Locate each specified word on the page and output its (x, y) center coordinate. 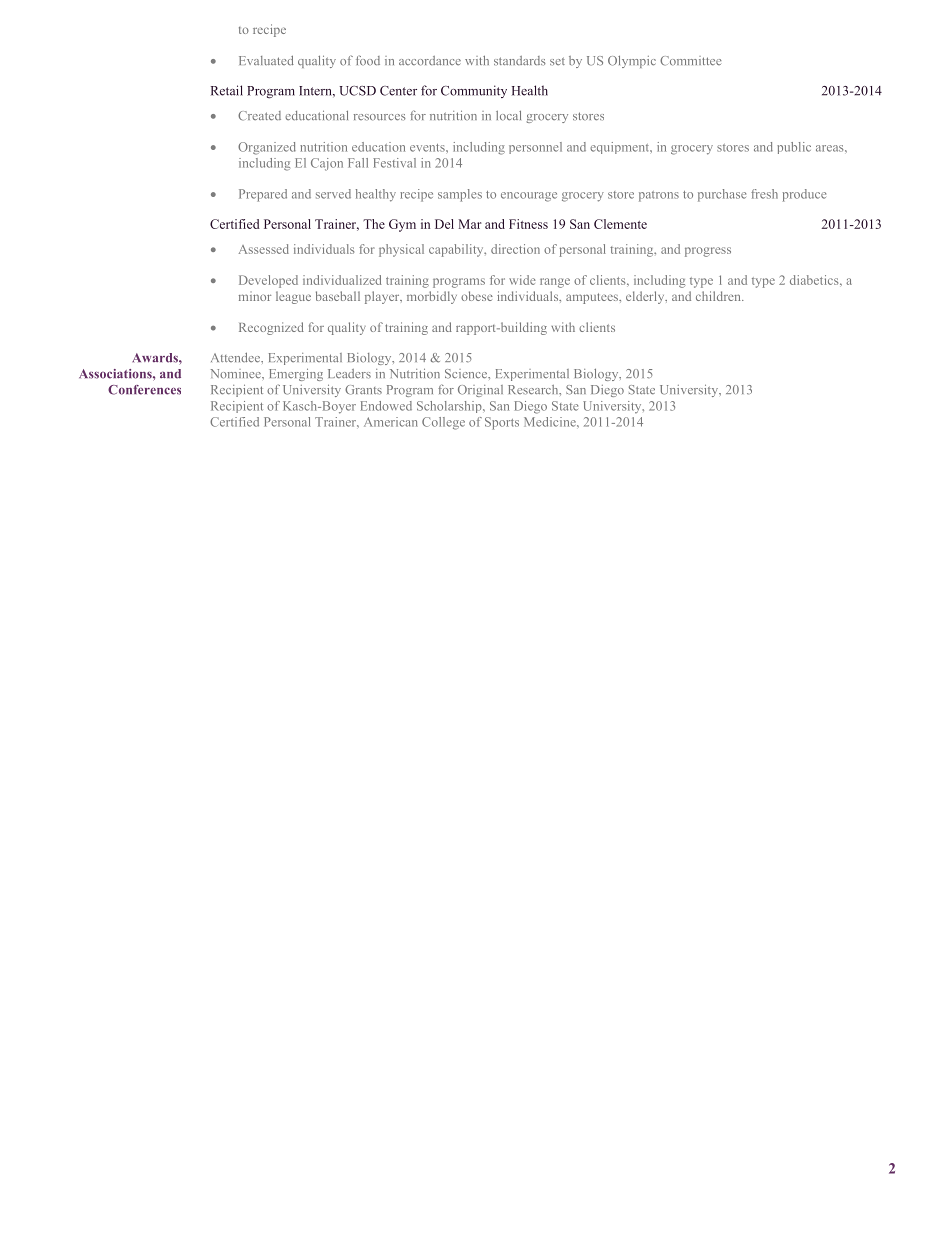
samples (460, 195)
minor (255, 296)
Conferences (144, 390)
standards (520, 61)
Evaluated (266, 60)
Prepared (263, 195)
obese (477, 296)
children (719, 296)
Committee (691, 61)
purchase (722, 195)
